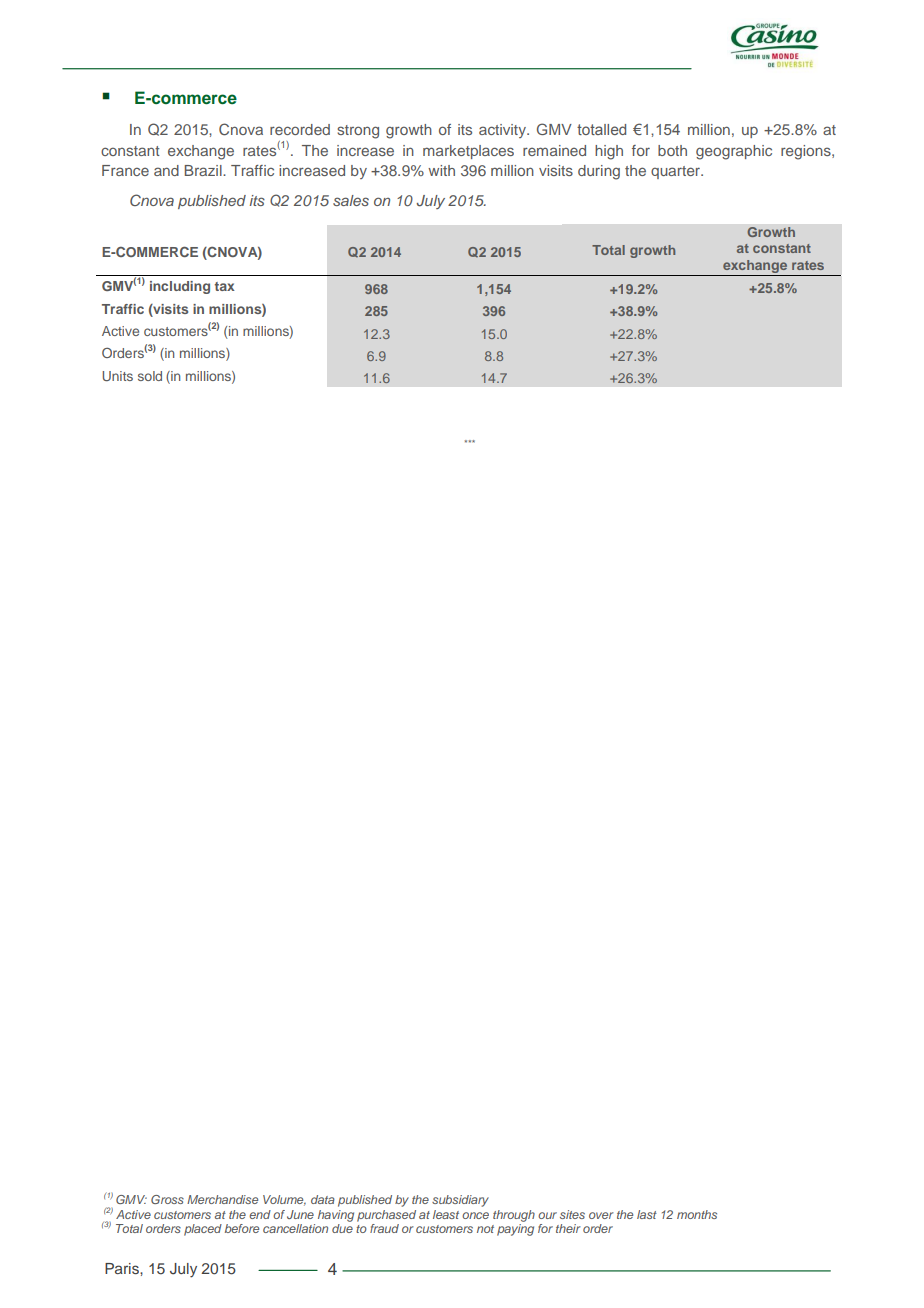 The height and width of the screenshot is (1308, 924). What do you see at coordinates (225, 286) in the screenshot?
I see `tax` at bounding box center [225, 286].
